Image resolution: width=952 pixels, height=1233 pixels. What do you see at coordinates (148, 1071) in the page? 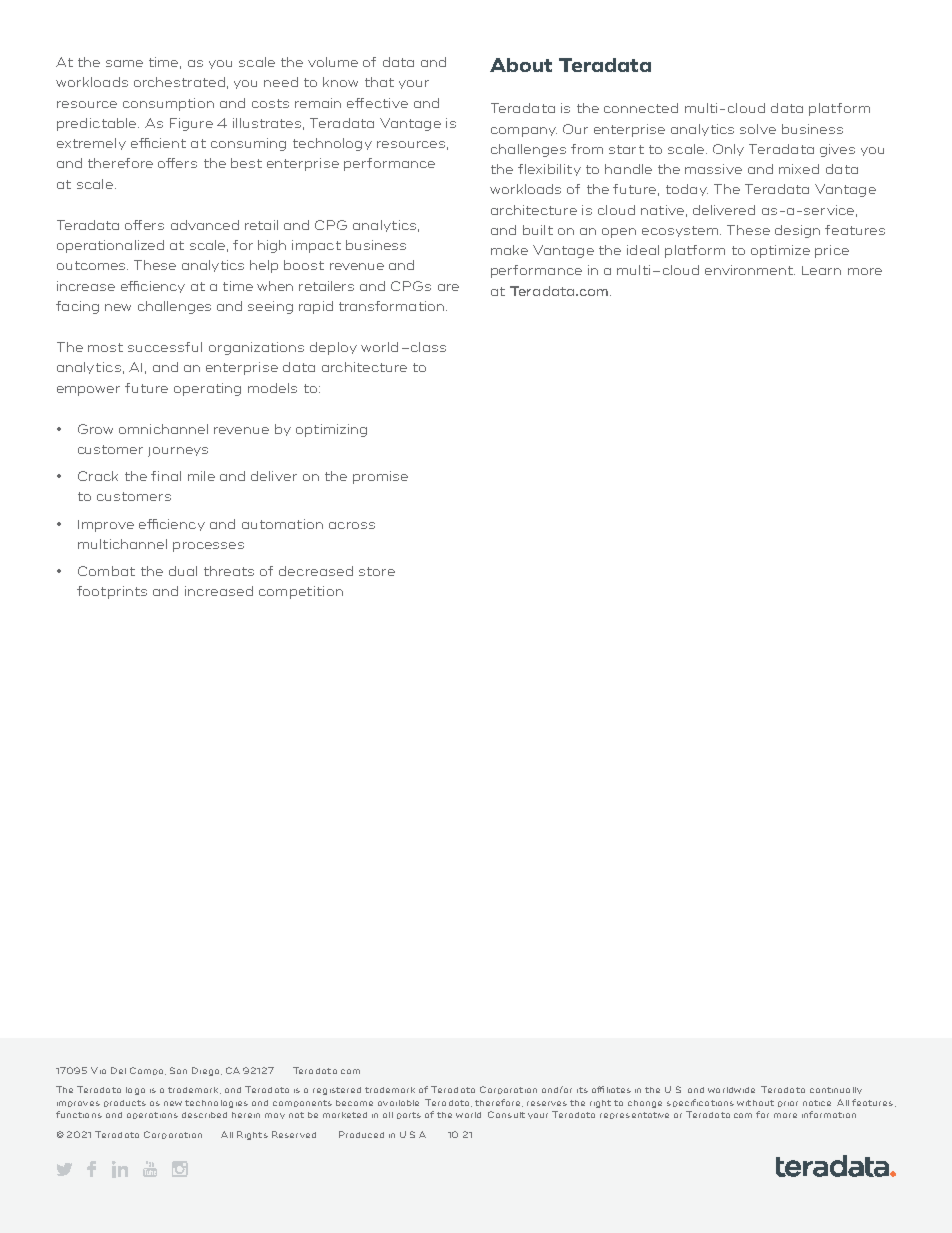
I see `Campo` at bounding box center [148, 1071].
